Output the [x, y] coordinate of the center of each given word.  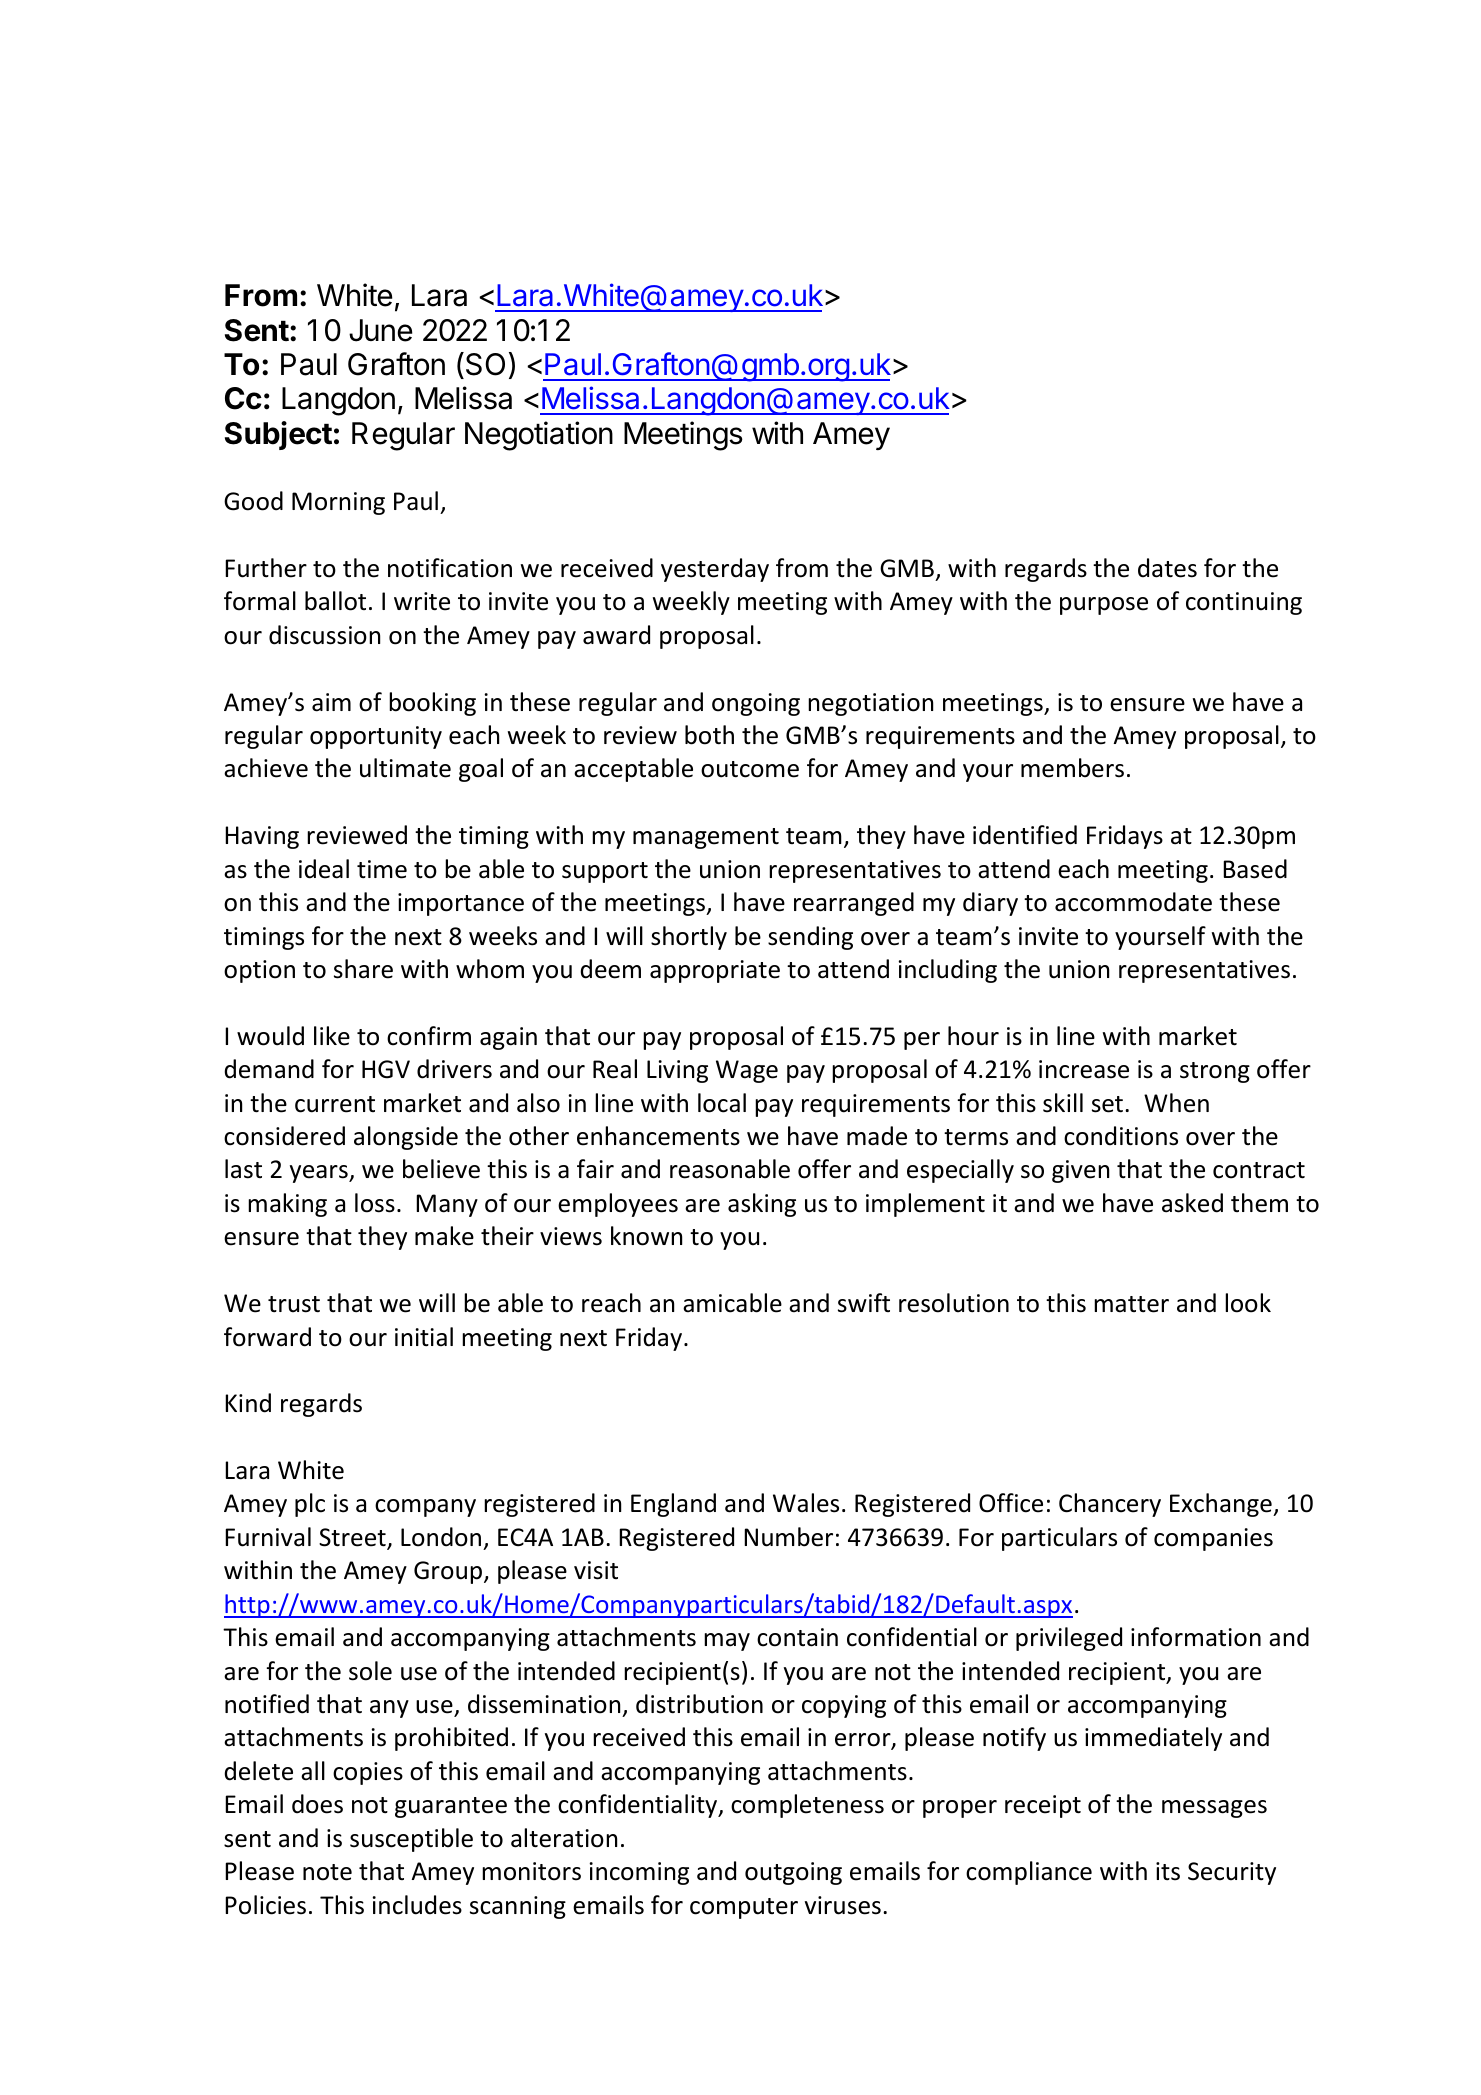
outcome [750, 769]
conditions [1121, 1136]
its [1168, 1871]
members [1072, 768]
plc [310, 1505]
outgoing [793, 1873]
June [380, 330]
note [327, 1872]
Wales [806, 1503]
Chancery [1110, 1505]
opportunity [376, 737]
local [722, 1103]
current [335, 1104]
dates [1167, 568]
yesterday [715, 570]
